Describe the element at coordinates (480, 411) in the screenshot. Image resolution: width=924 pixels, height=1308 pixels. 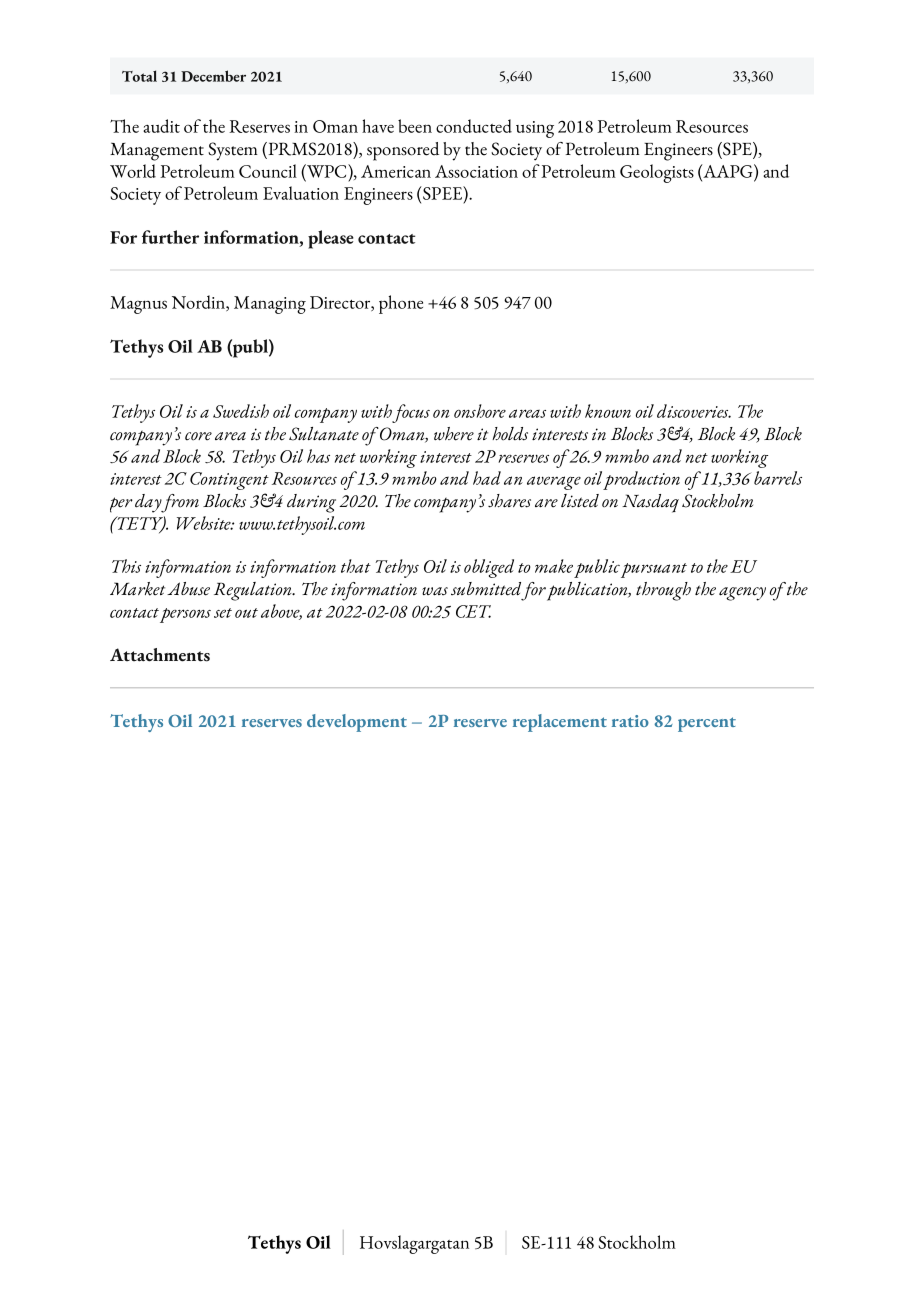
I see `onshore` at that location.
